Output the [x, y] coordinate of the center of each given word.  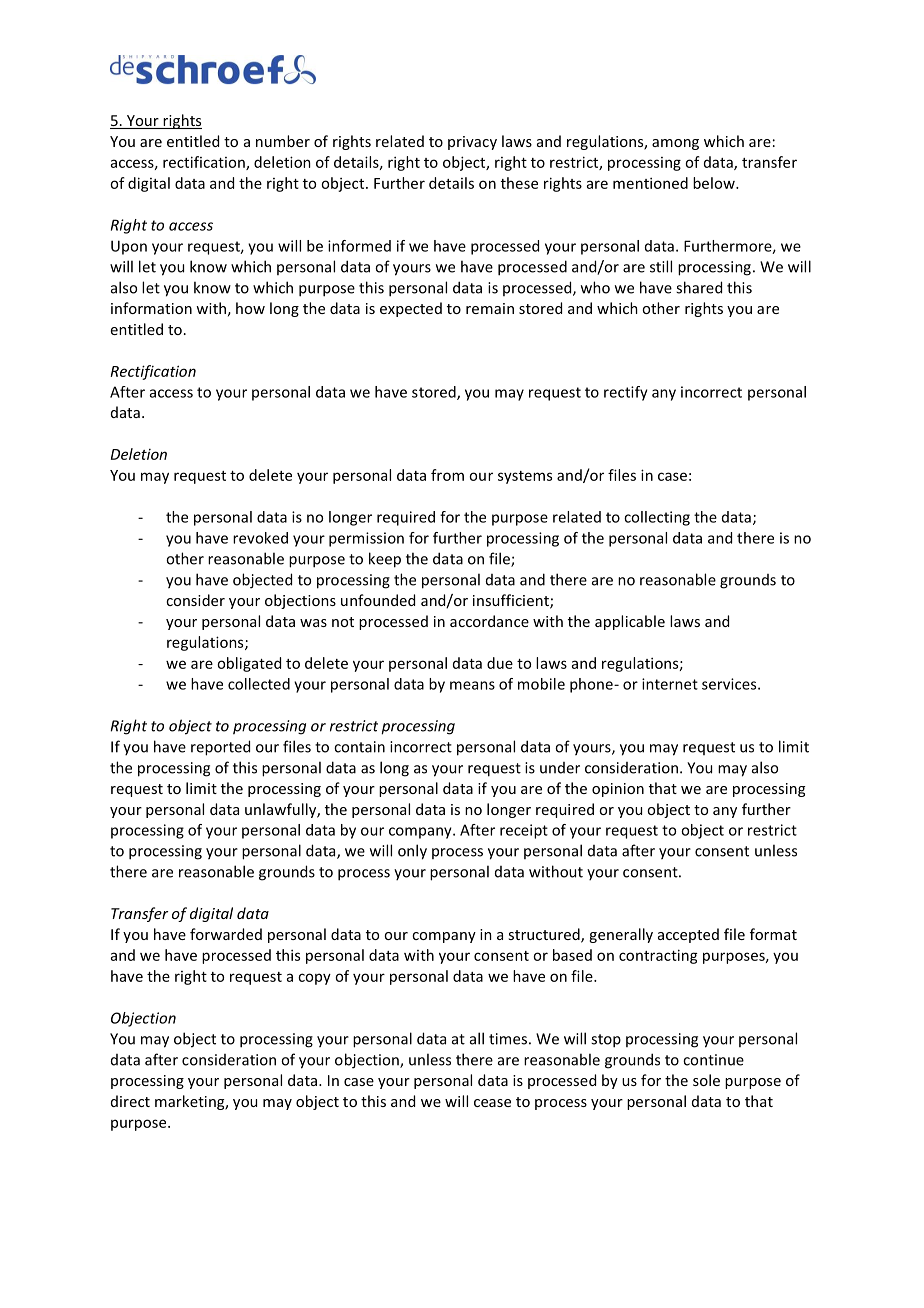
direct [130, 1101]
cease [492, 1103]
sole [706, 1080]
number [283, 141]
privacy [472, 143]
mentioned [650, 183]
